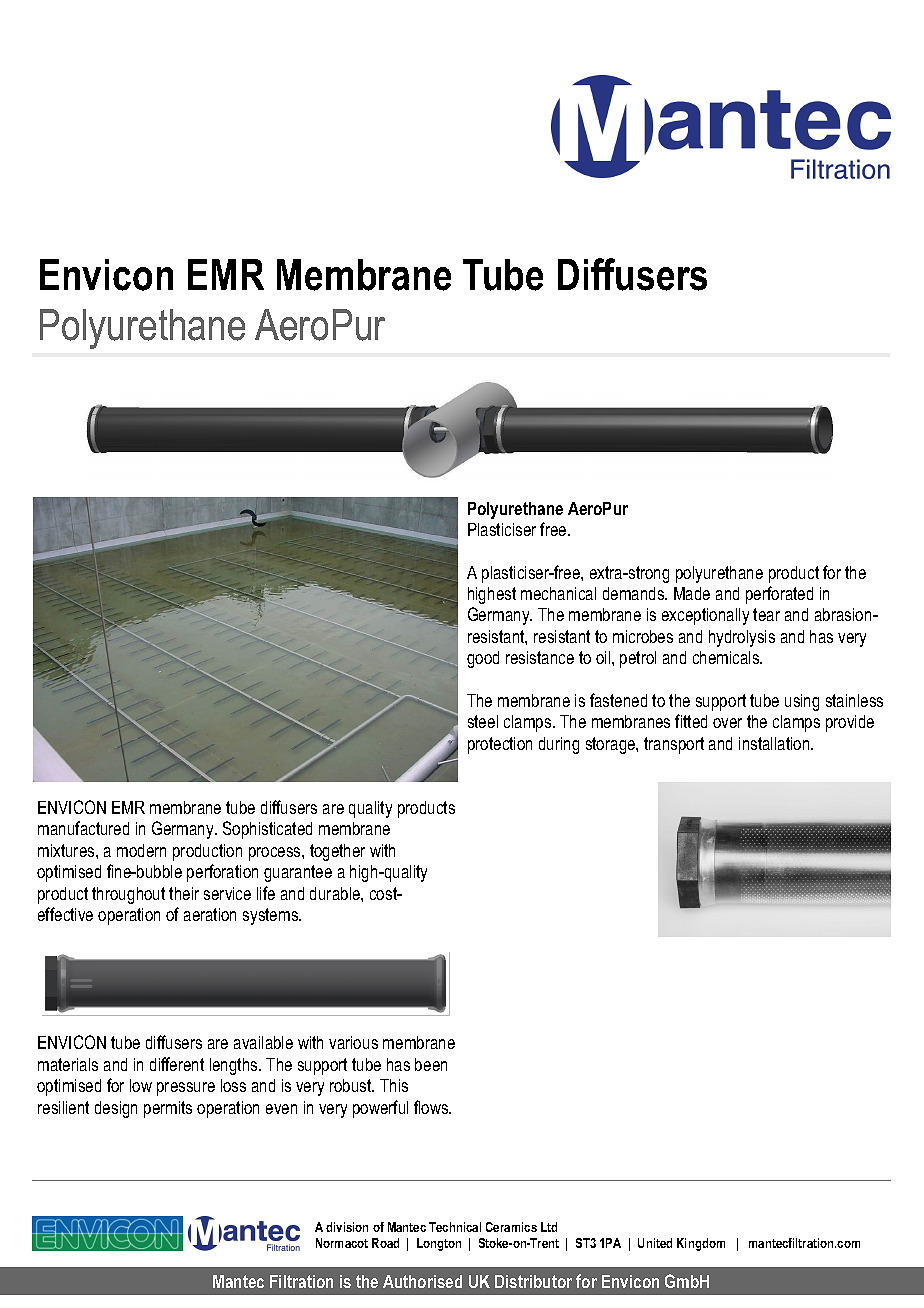 This screenshot has width=924, height=1308. I want to click on United, so click(655, 1243).
